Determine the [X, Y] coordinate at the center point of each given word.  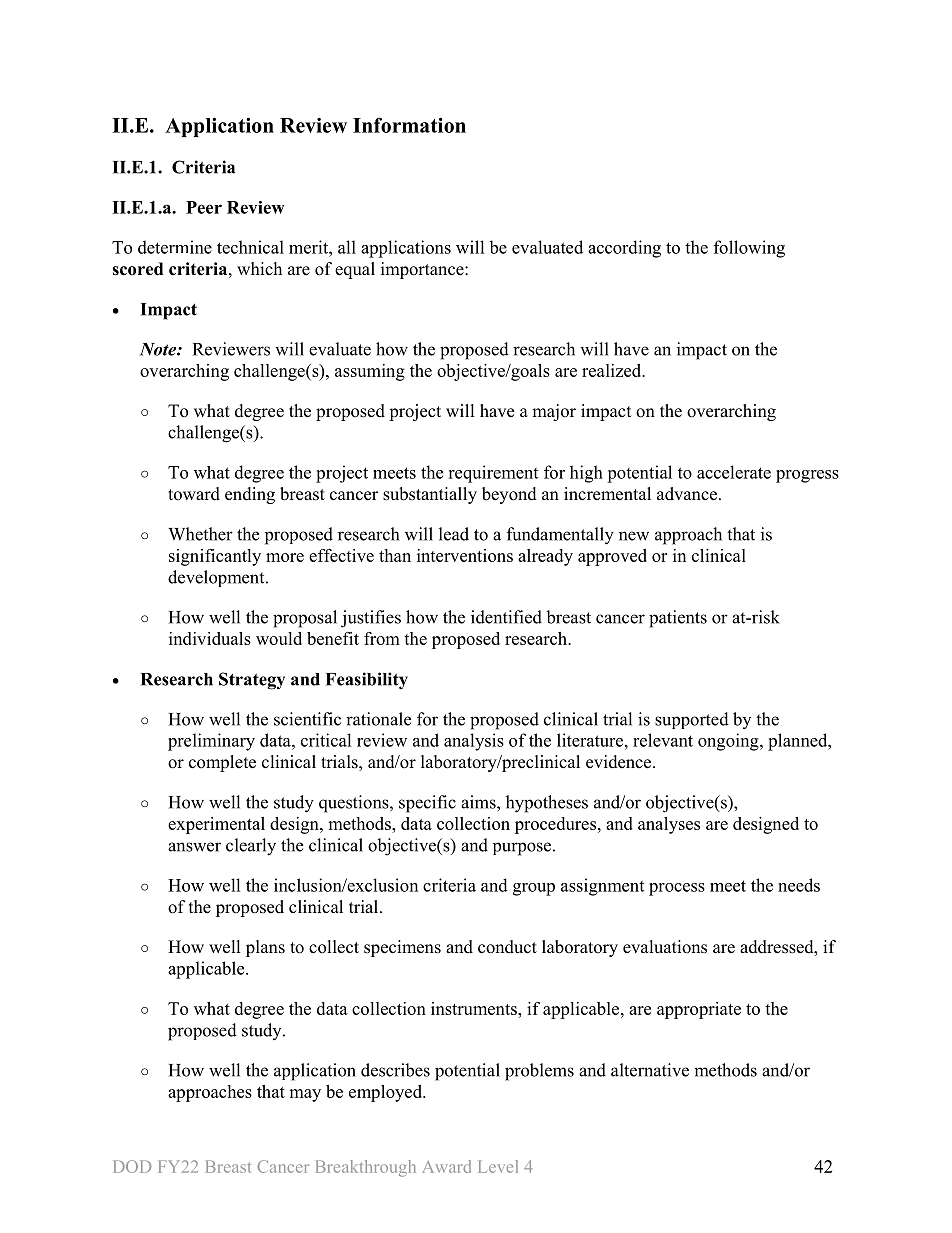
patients [678, 619]
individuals [210, 638]
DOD [132, 1166]
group [534, 889]
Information [409, 125]
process [677, 889]
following [749, 249]
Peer [204, 207]
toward [194, 494]
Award [446, 1166]
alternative [650, 1070]
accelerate [734, 472]
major [554, 412]
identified [506, 617]
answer [194, 847]
